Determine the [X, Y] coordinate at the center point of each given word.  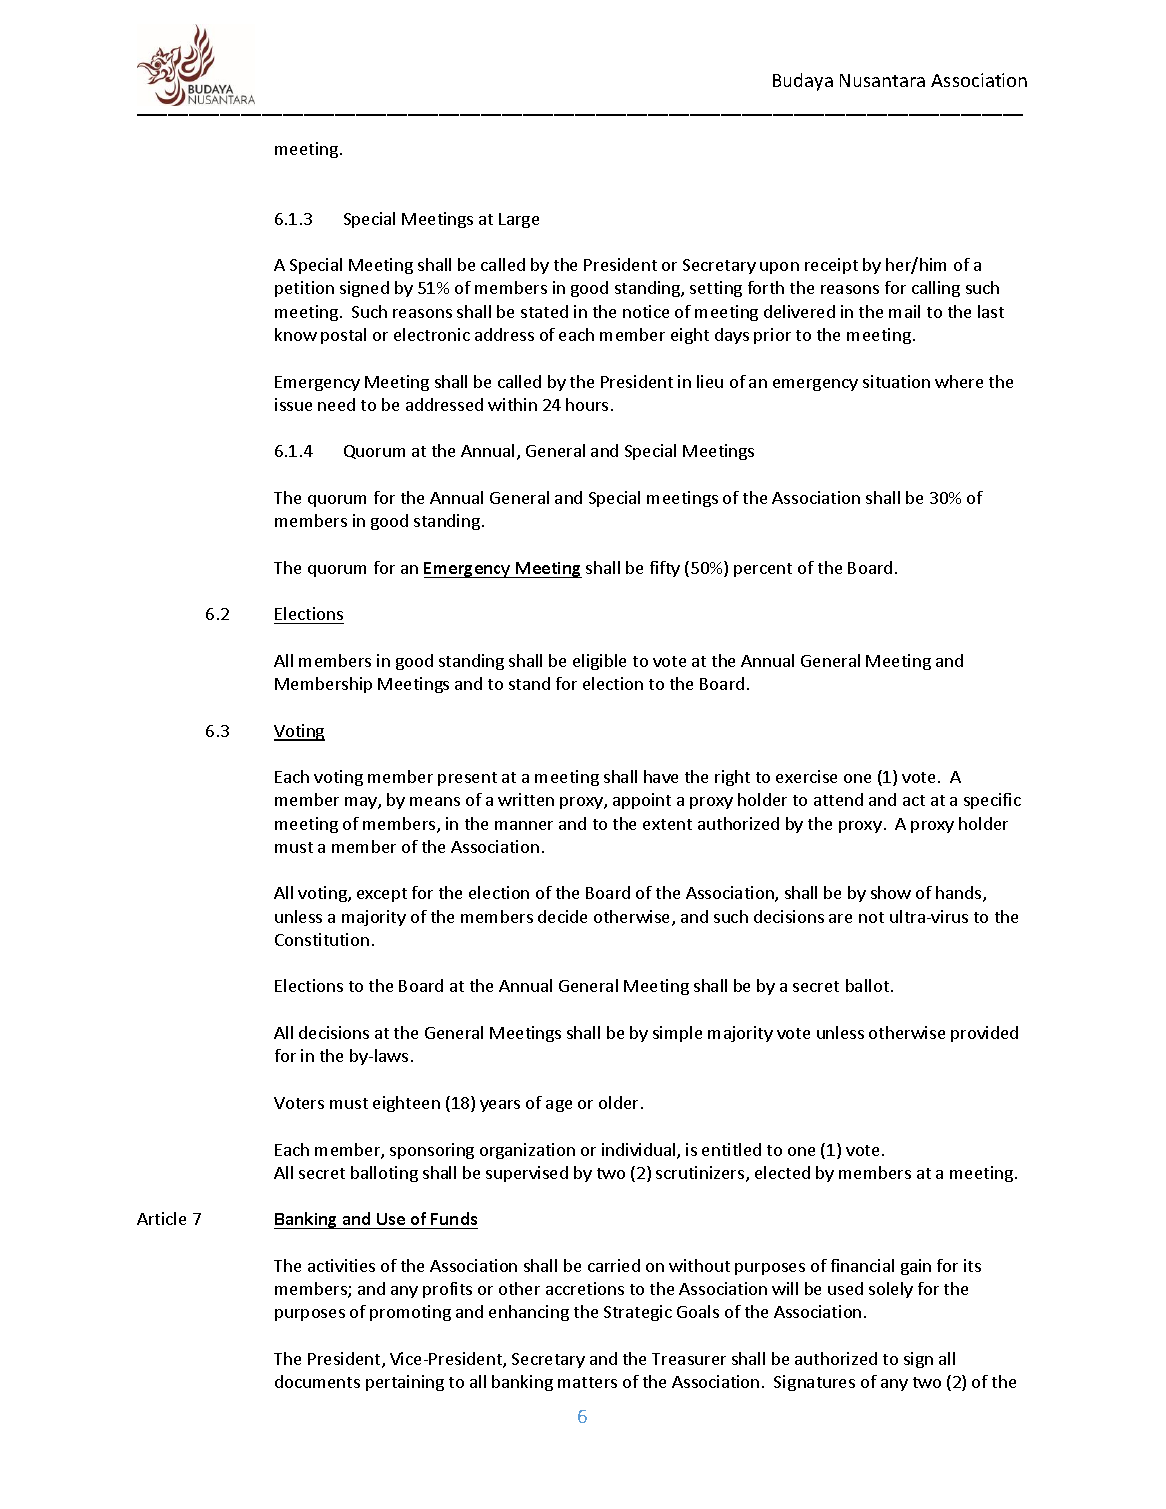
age [559, 1106]
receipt [831, 266]
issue [293, 404]
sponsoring [432, 1151]
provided [984, 1034]
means [435, 801]
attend [838, 799]
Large [519, 220]
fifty [665, 569]
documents [317, 1381]
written [526, 799]
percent [763, 570]
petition [304, 289]
